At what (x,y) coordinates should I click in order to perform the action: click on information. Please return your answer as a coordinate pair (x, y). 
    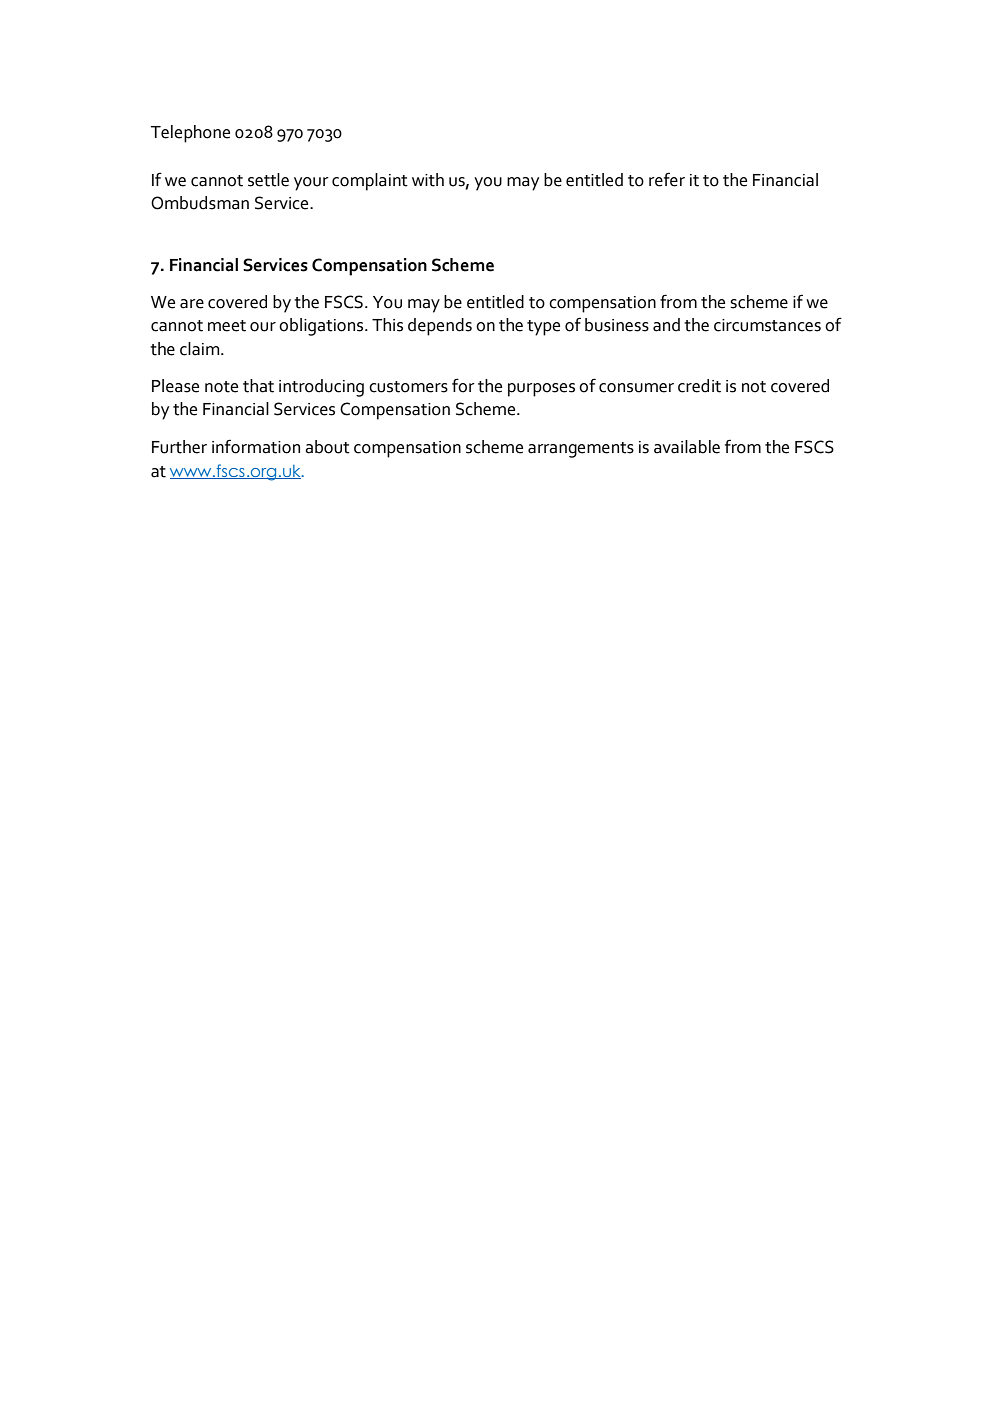
    Looking at the image, I should click on (256, 446).
